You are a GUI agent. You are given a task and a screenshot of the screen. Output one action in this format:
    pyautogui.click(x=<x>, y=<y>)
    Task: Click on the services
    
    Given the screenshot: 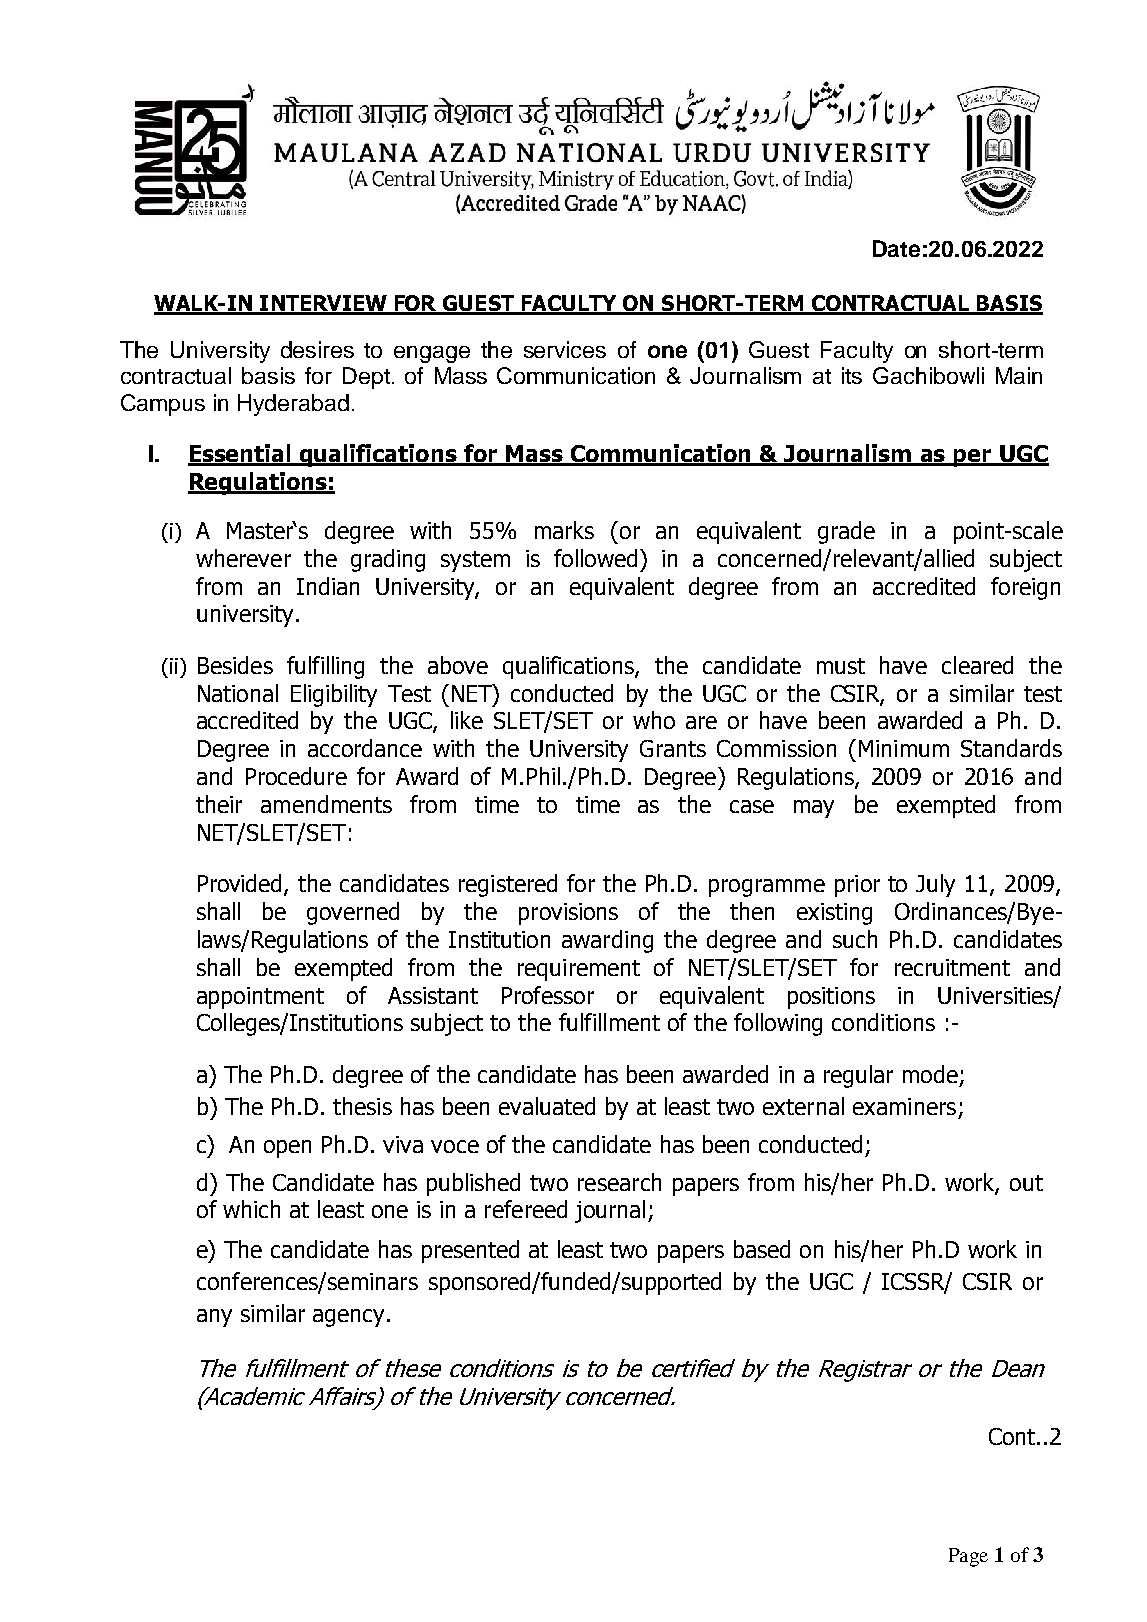 What is the action you would take?
    pyautogui.click(x=565, y=349)
